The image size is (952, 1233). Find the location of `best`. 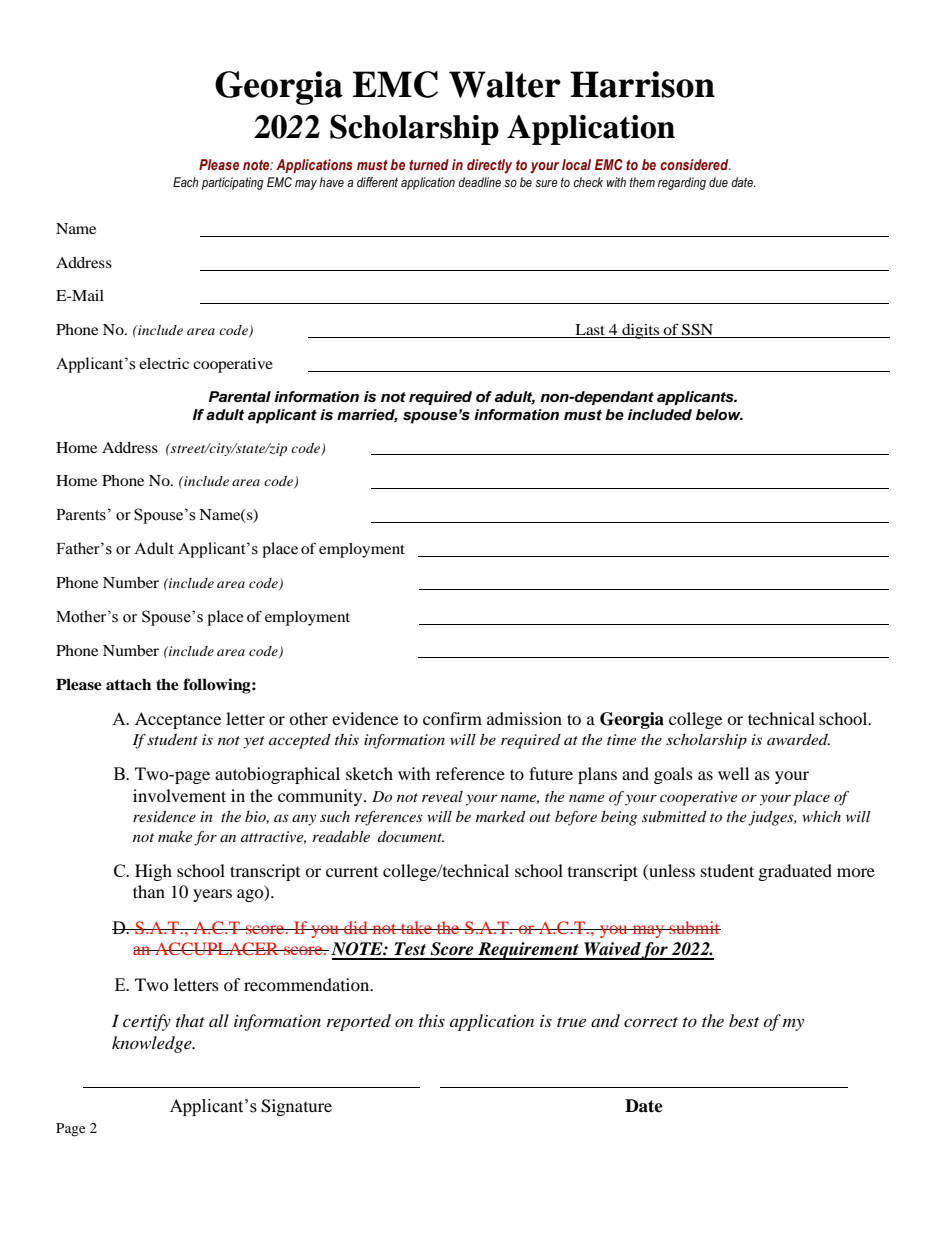

best is located at coordinates (744, 1020).
